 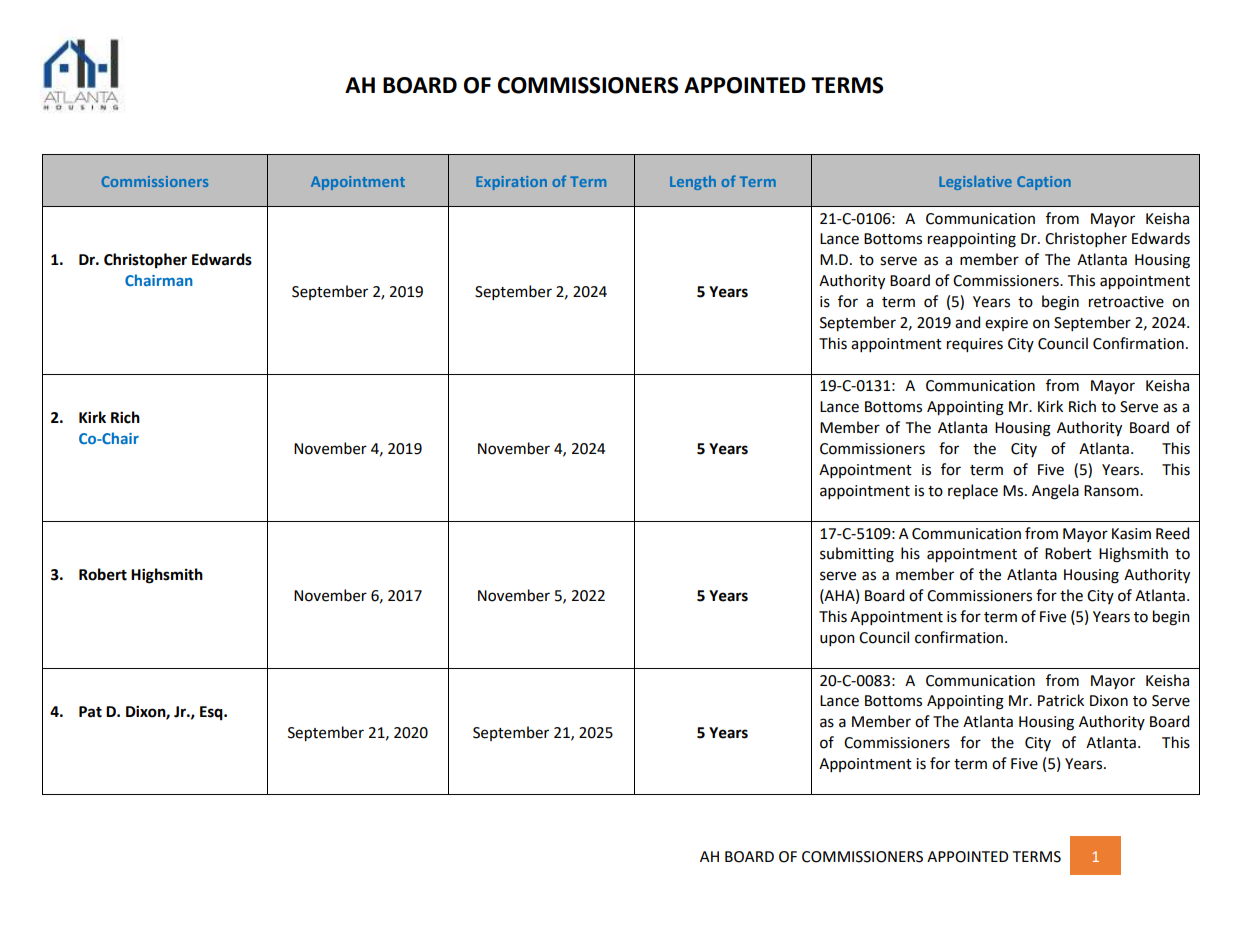 What do you see at coordinates (1044, 183) in the document?
I see `Caption` at bounding box center [1044, 183].
